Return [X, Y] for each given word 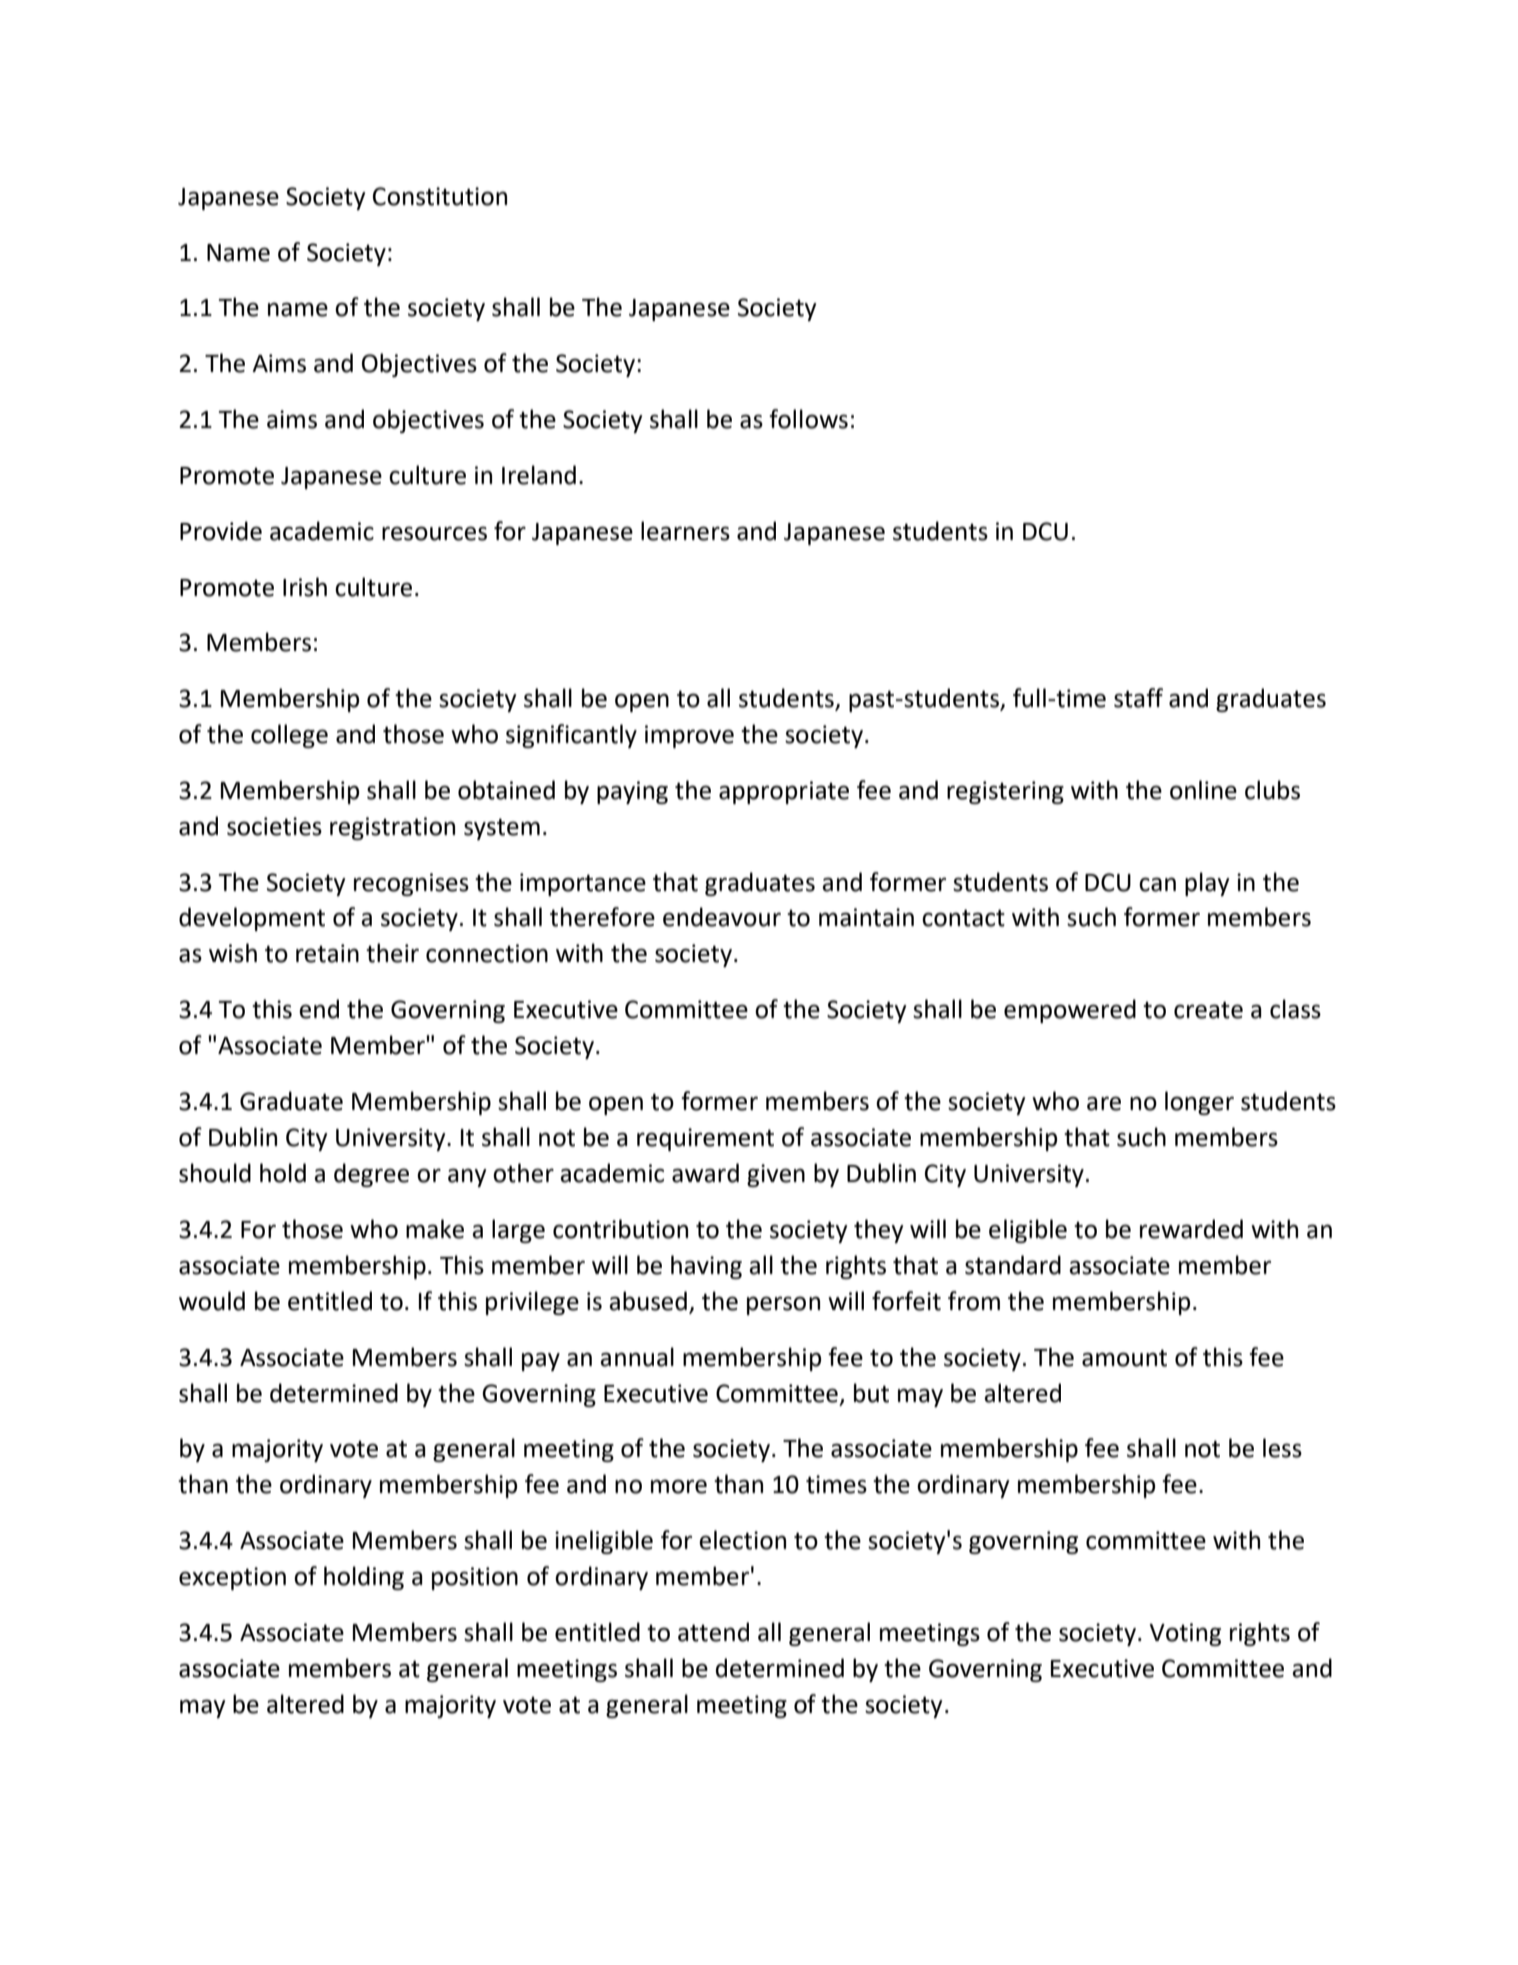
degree [371, 1175]
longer [1199, 1103]
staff [1138, 698]
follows [808, 419]
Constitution [440, 196]
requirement [705, 1139]
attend [713, 1632]
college [289, 736]
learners [685, 531]
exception [232, 1578]
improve [689, 736]
